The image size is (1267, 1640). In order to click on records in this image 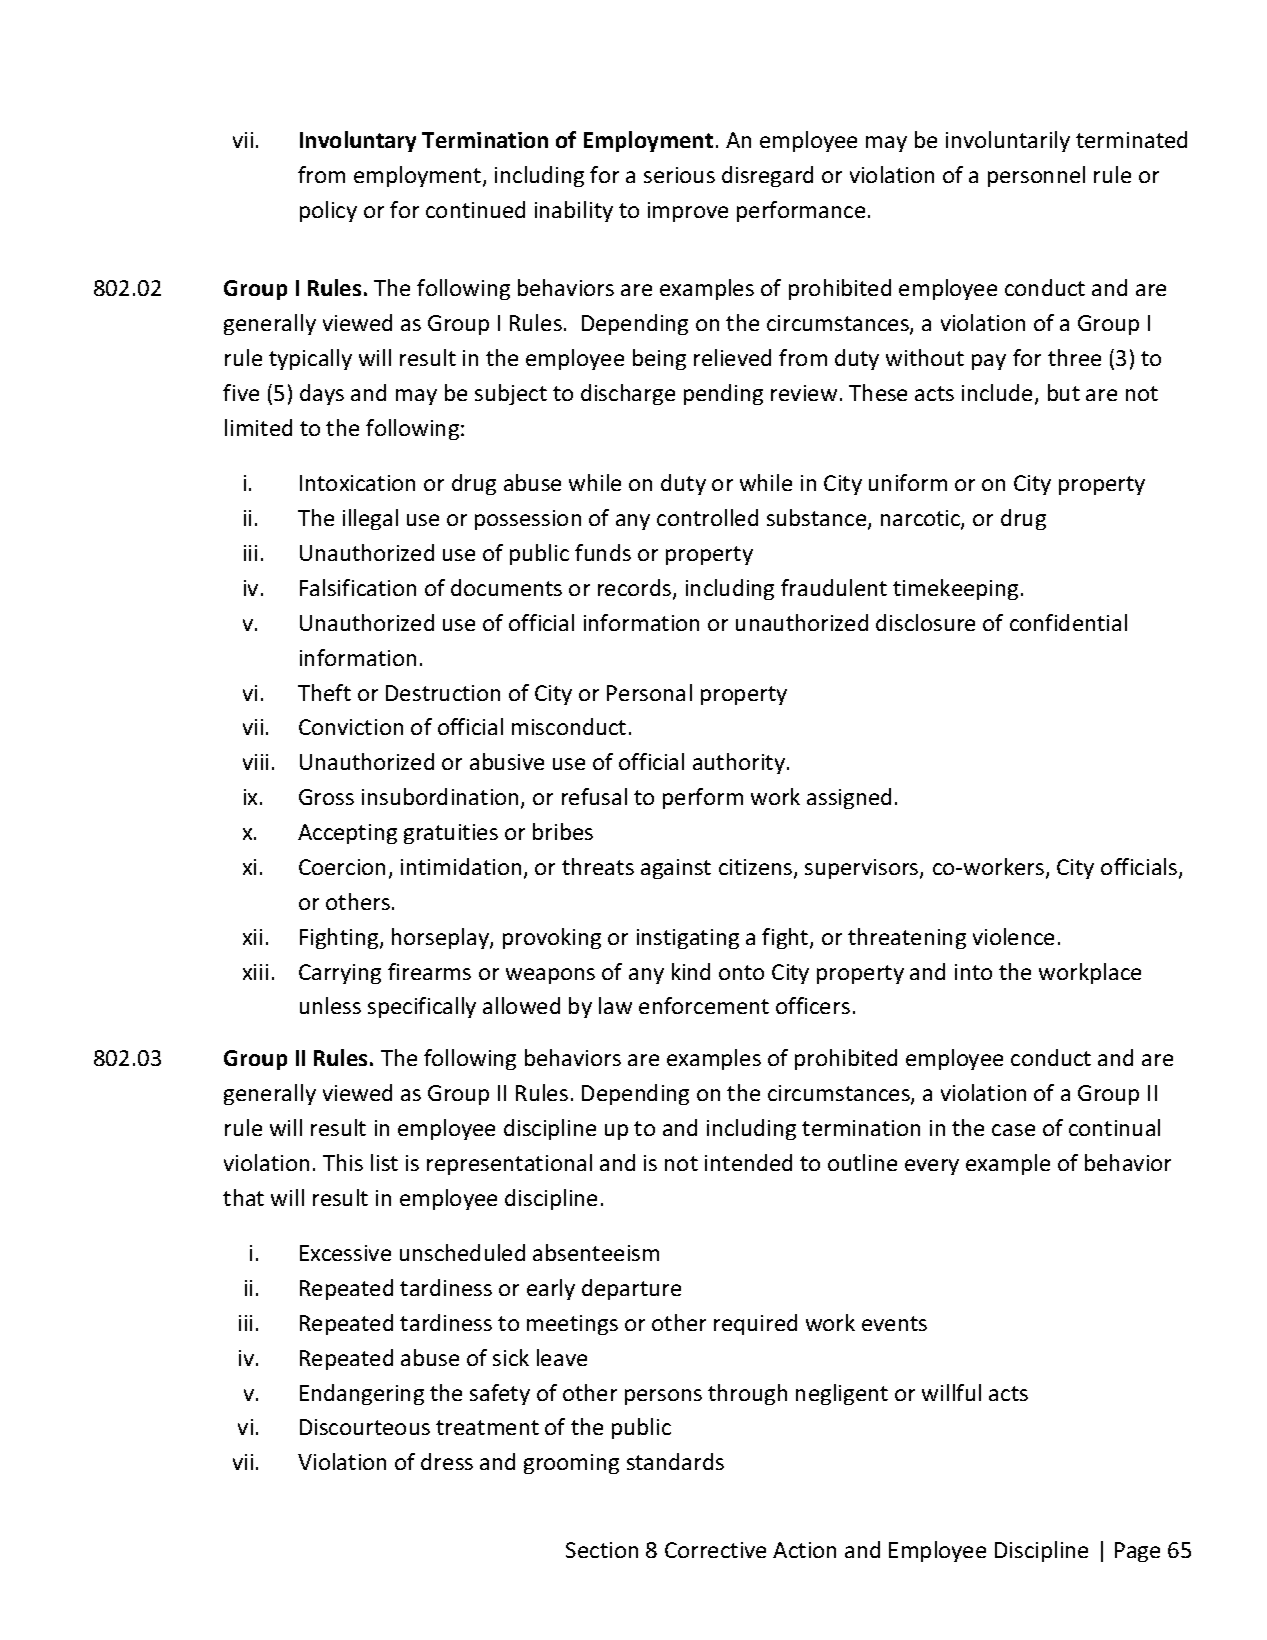, I will do `click(636, 589)`.
